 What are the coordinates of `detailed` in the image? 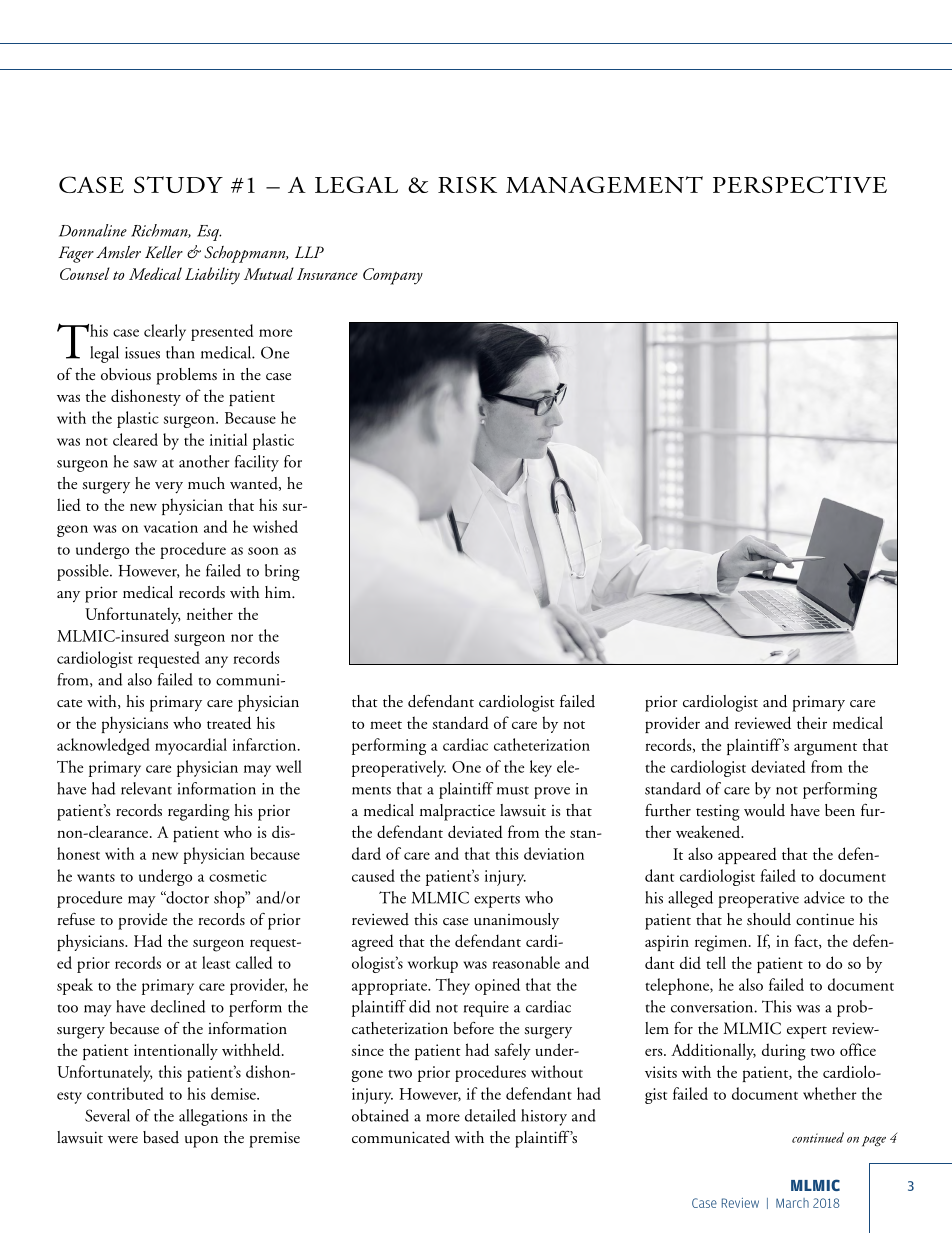 It's located at (490, 1115).
